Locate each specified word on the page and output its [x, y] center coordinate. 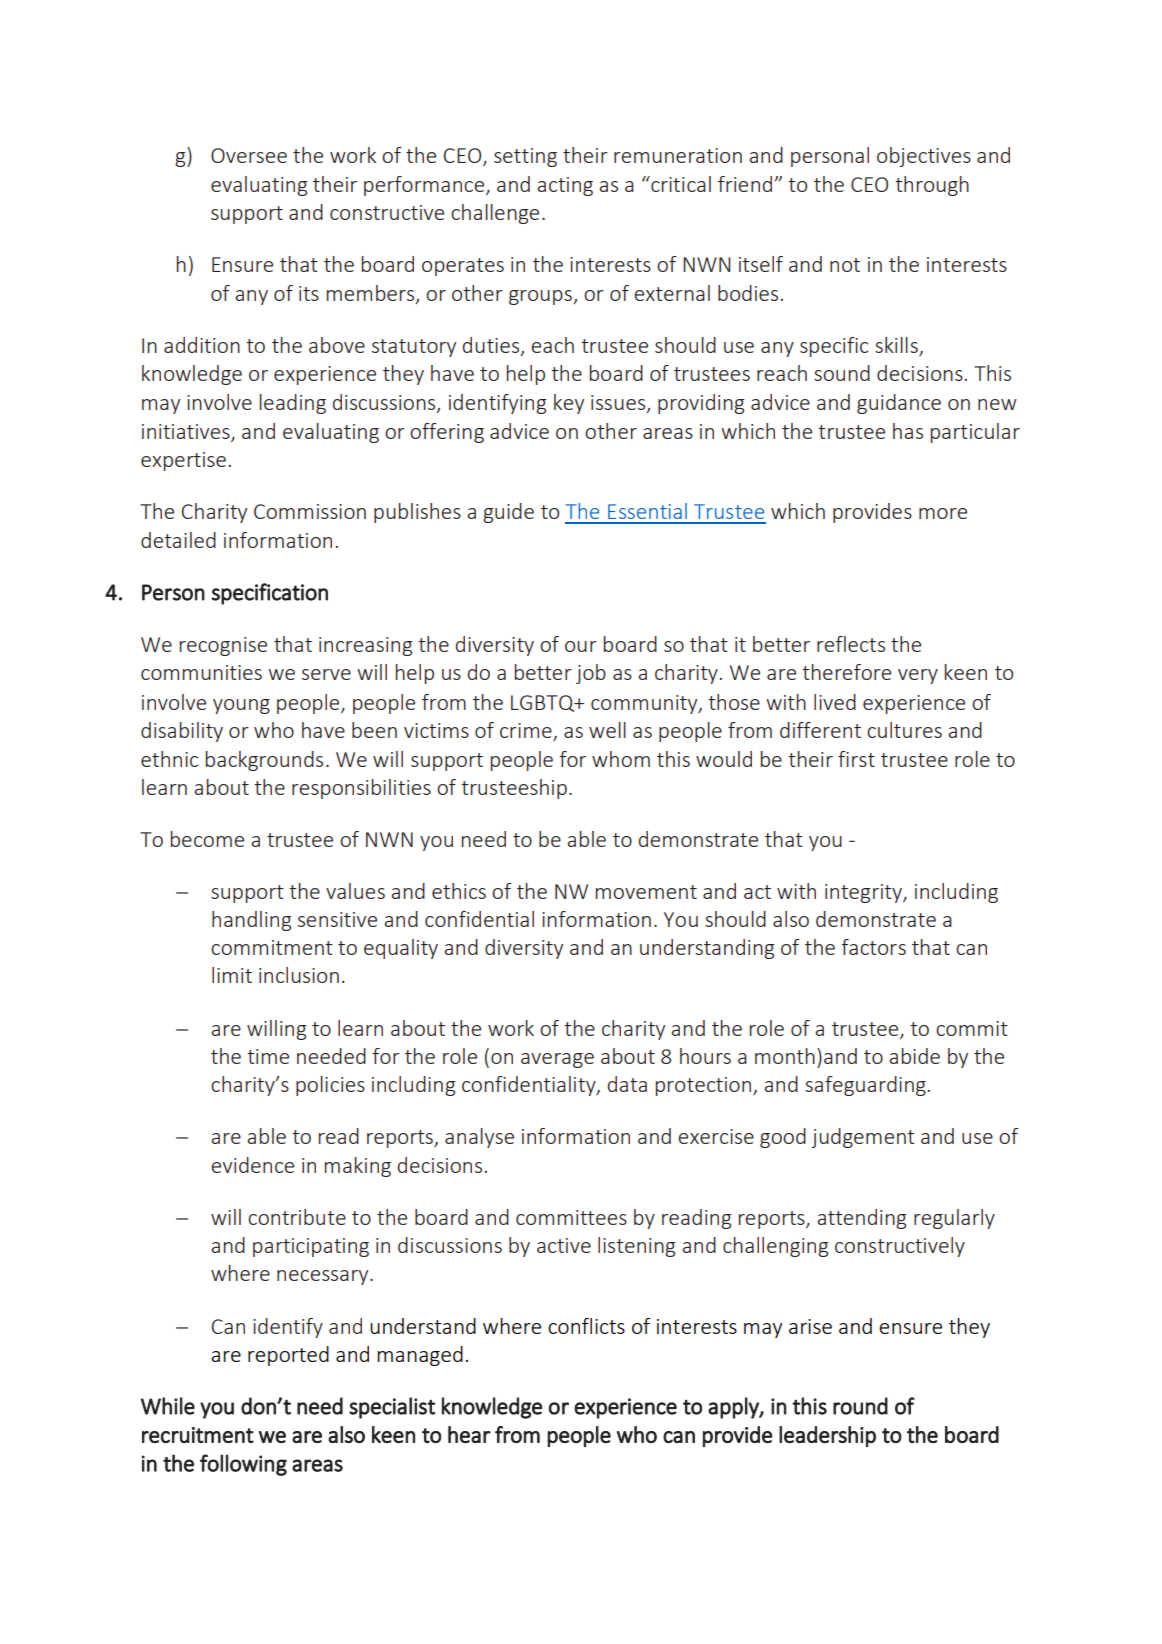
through [932, 186]
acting [565, 186]
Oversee [249, 155]
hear [469, 1434]
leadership [827, 1436]
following [243, 1465]
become [207, 839]
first [856, 759]
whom [621, 759]
